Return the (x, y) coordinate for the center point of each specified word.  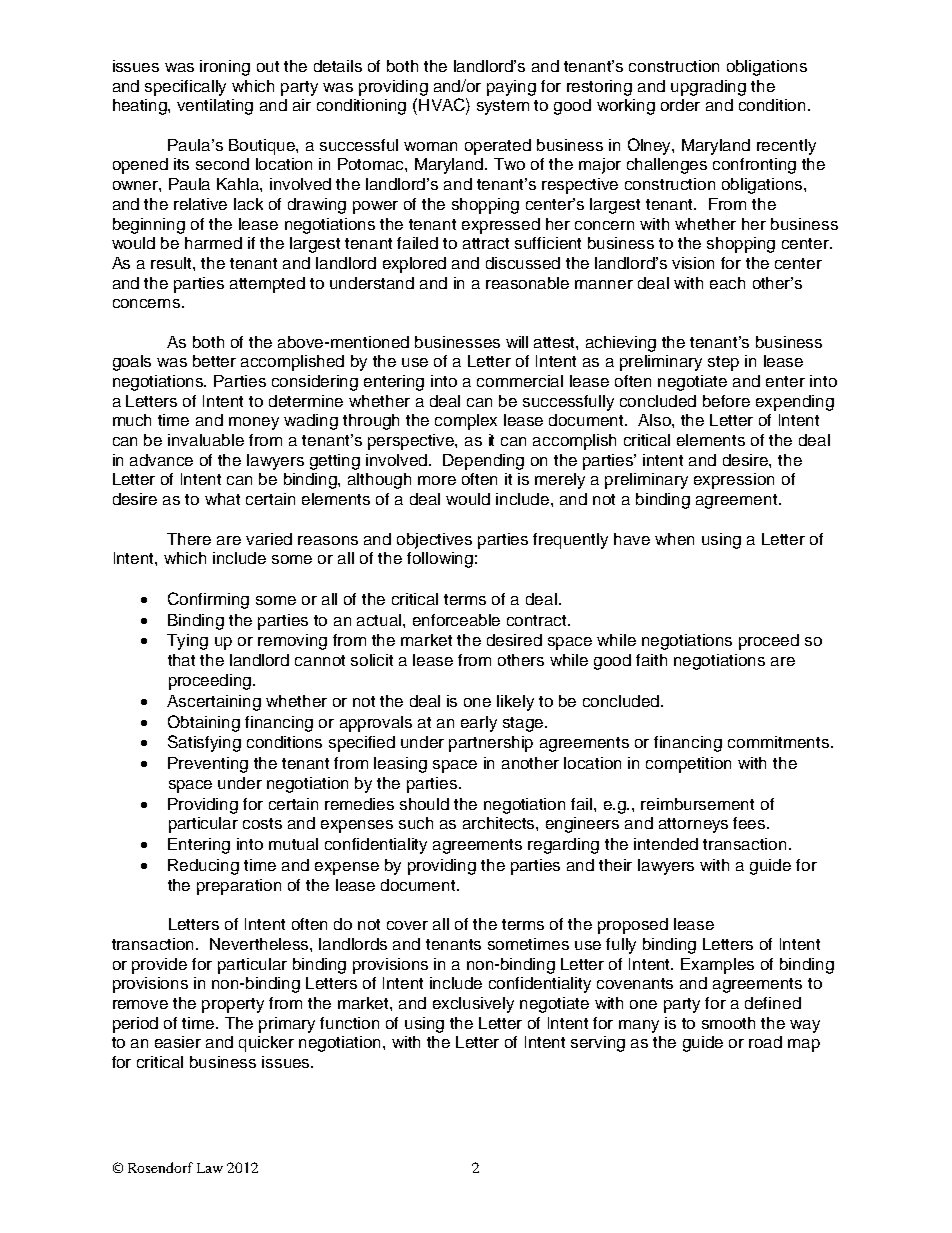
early (479, 724)
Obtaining (204, 723)
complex (466, 422)
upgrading (708, 88)
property (233, 1005)
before (726, 401)
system (503, 107)
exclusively (473, 1005)
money (254, 423)
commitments (780, 742)
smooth (728, 1023)
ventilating (215, 107)
